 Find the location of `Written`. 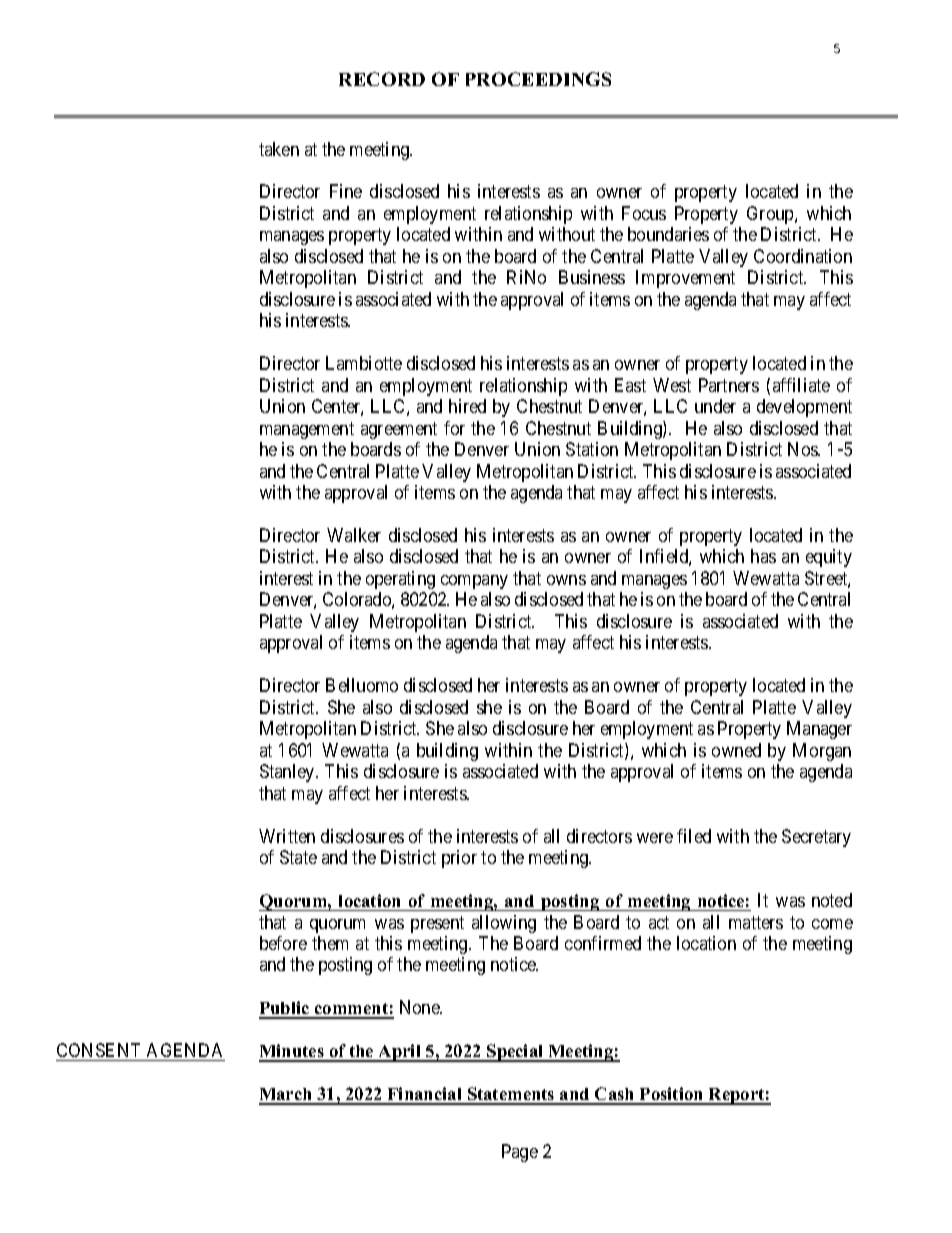

Written is located at coordinates (287, 836).
